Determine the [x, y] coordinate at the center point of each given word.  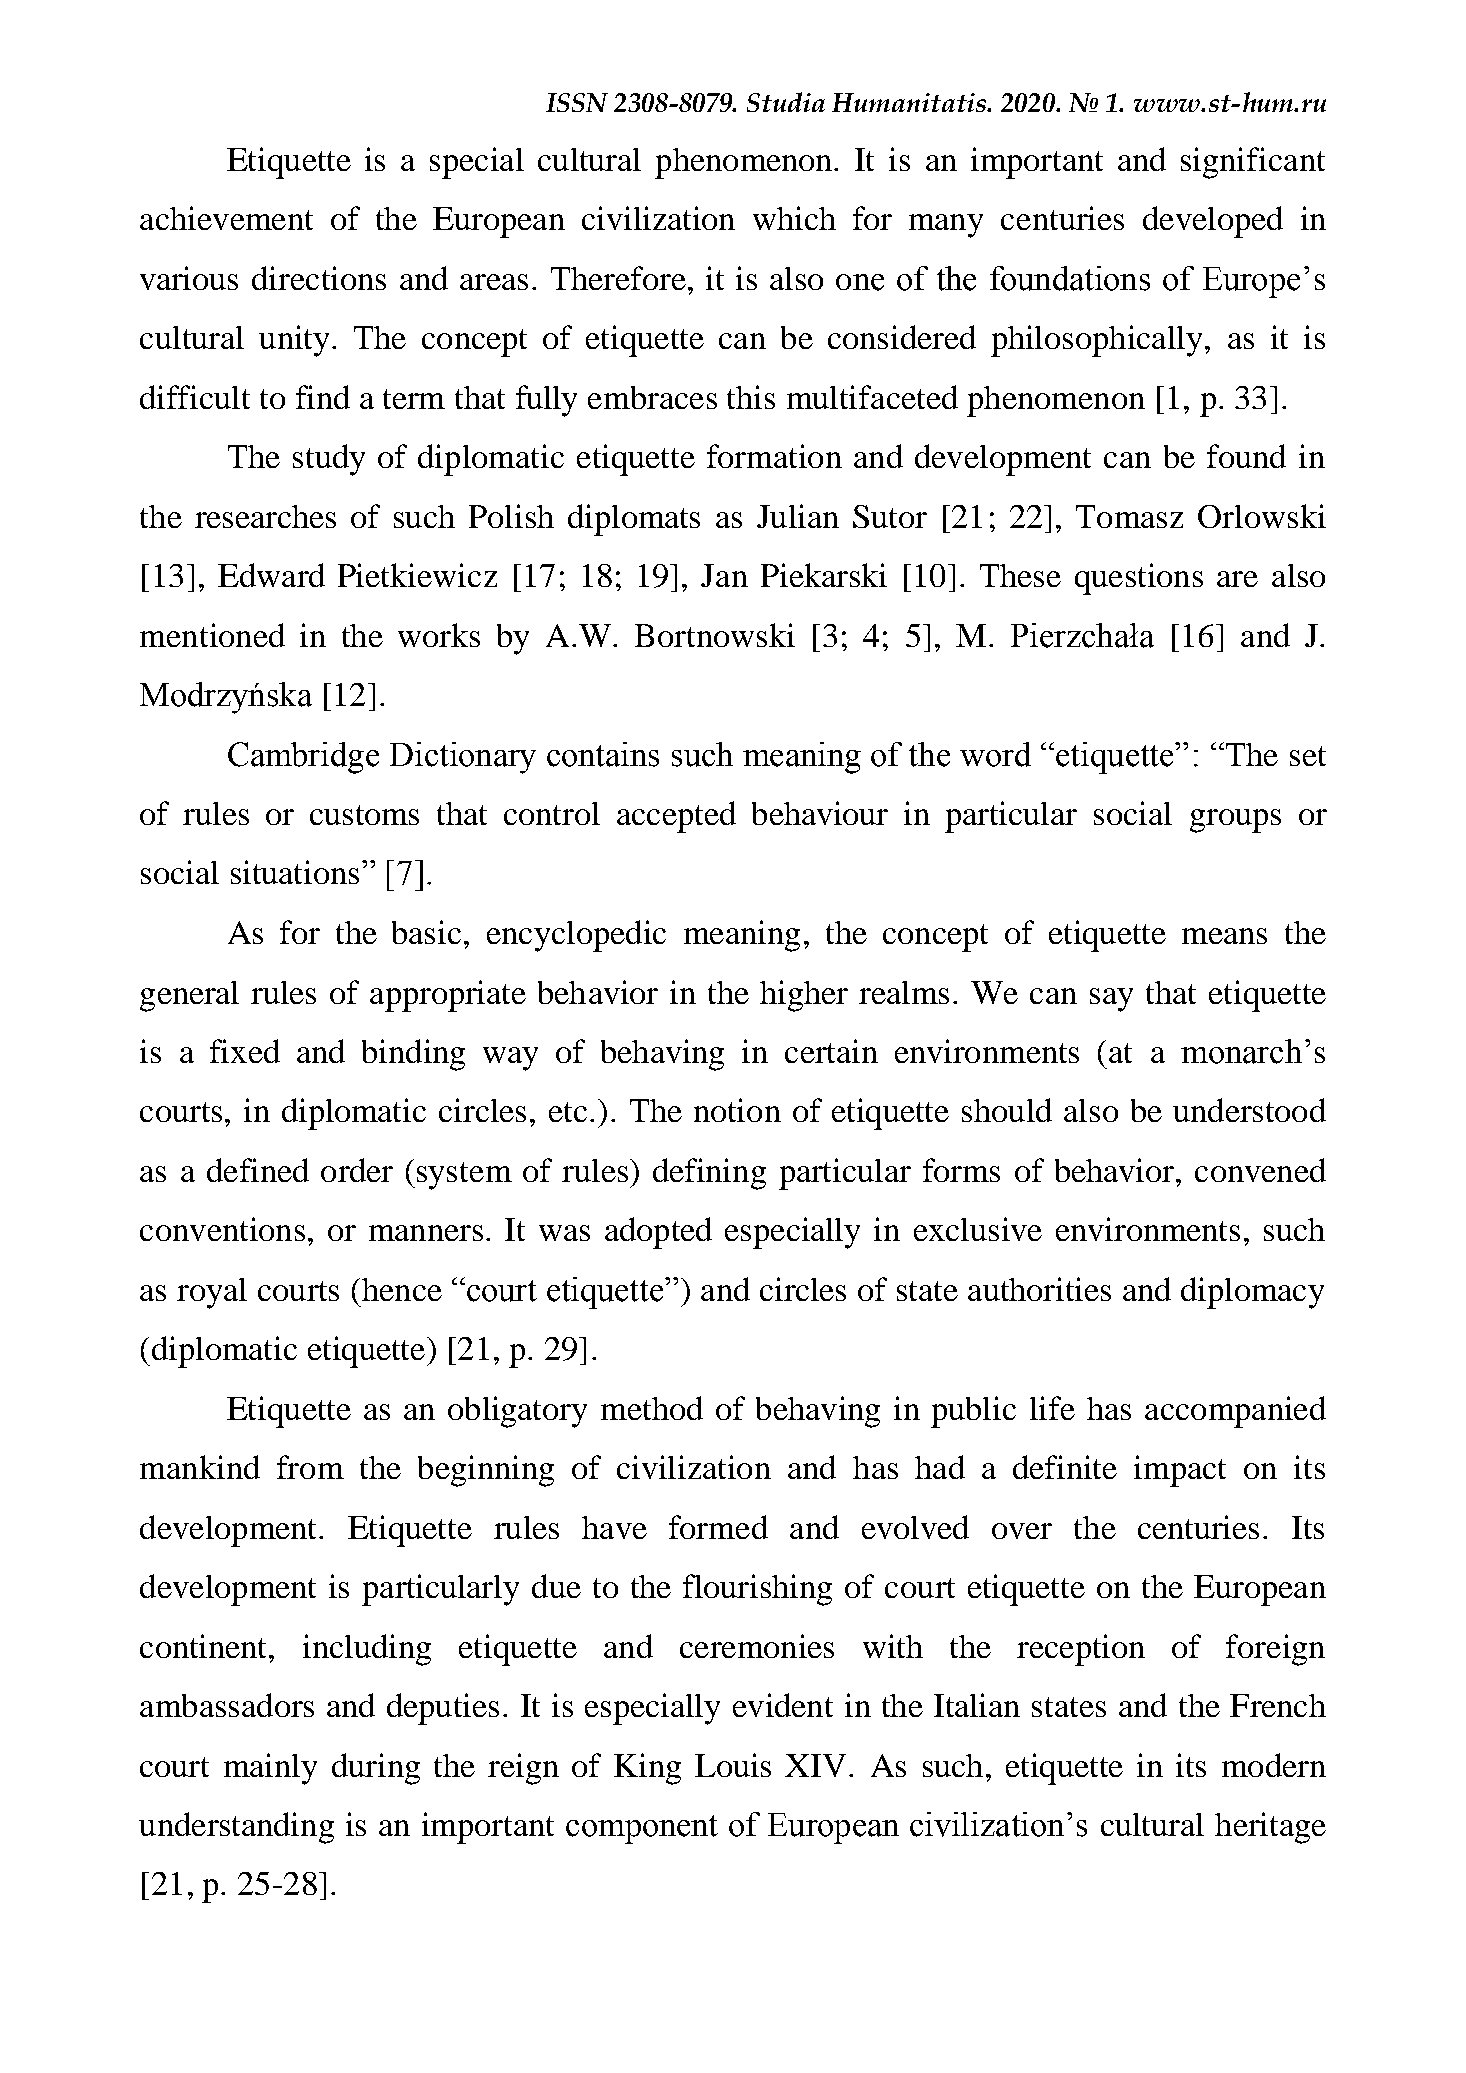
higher [804, 996]
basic [426, 932]
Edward [271, 575]
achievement [226, 218]
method [652, 1408]
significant [1253, 163]
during [376, 1769]
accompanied [1235, 1412]
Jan [724, 575]
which [794, 218]
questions [1139, 579]
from [310, 1467]
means [1224, 936]
